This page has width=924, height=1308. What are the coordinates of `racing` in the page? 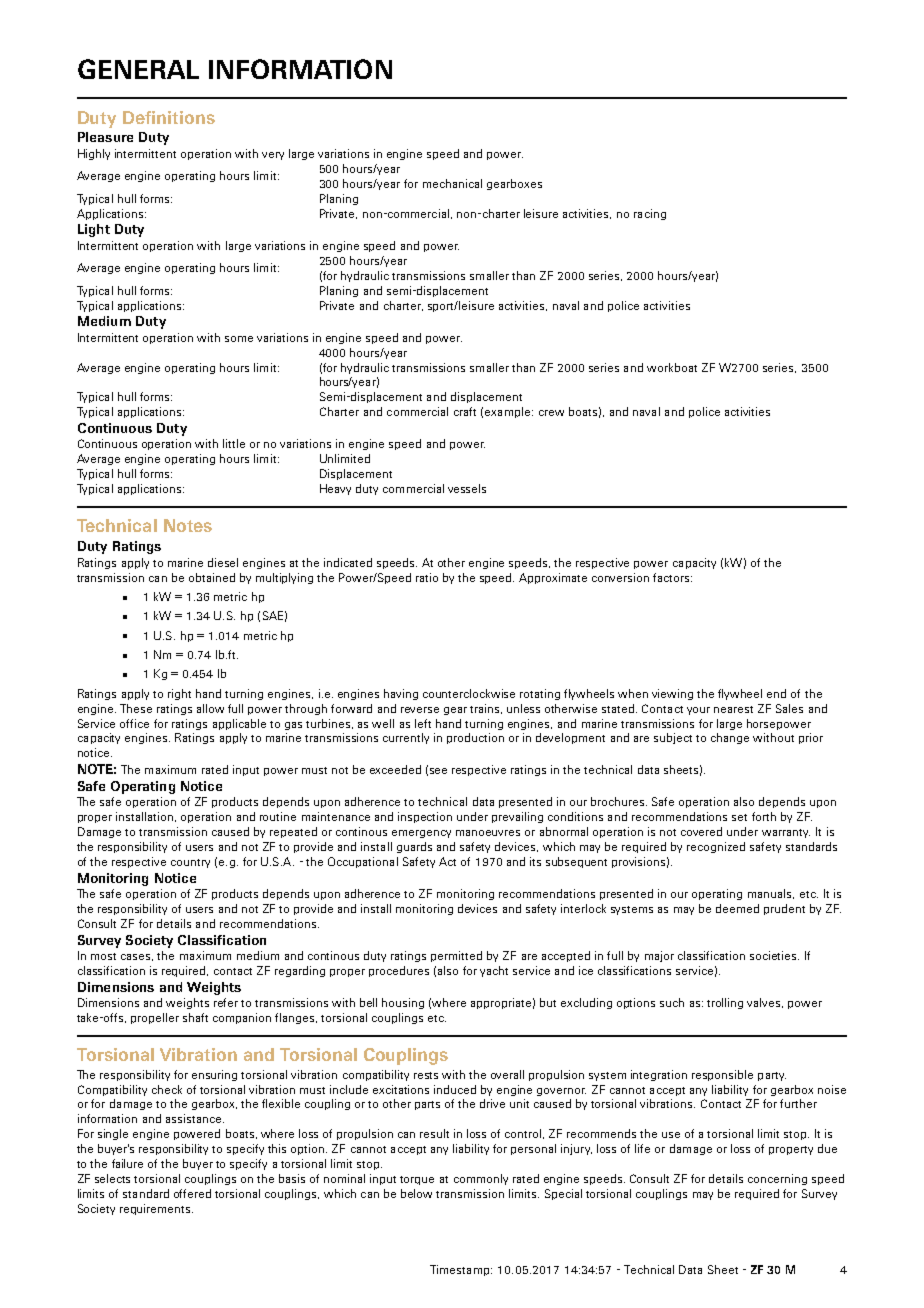 It's located at (650, 214).
